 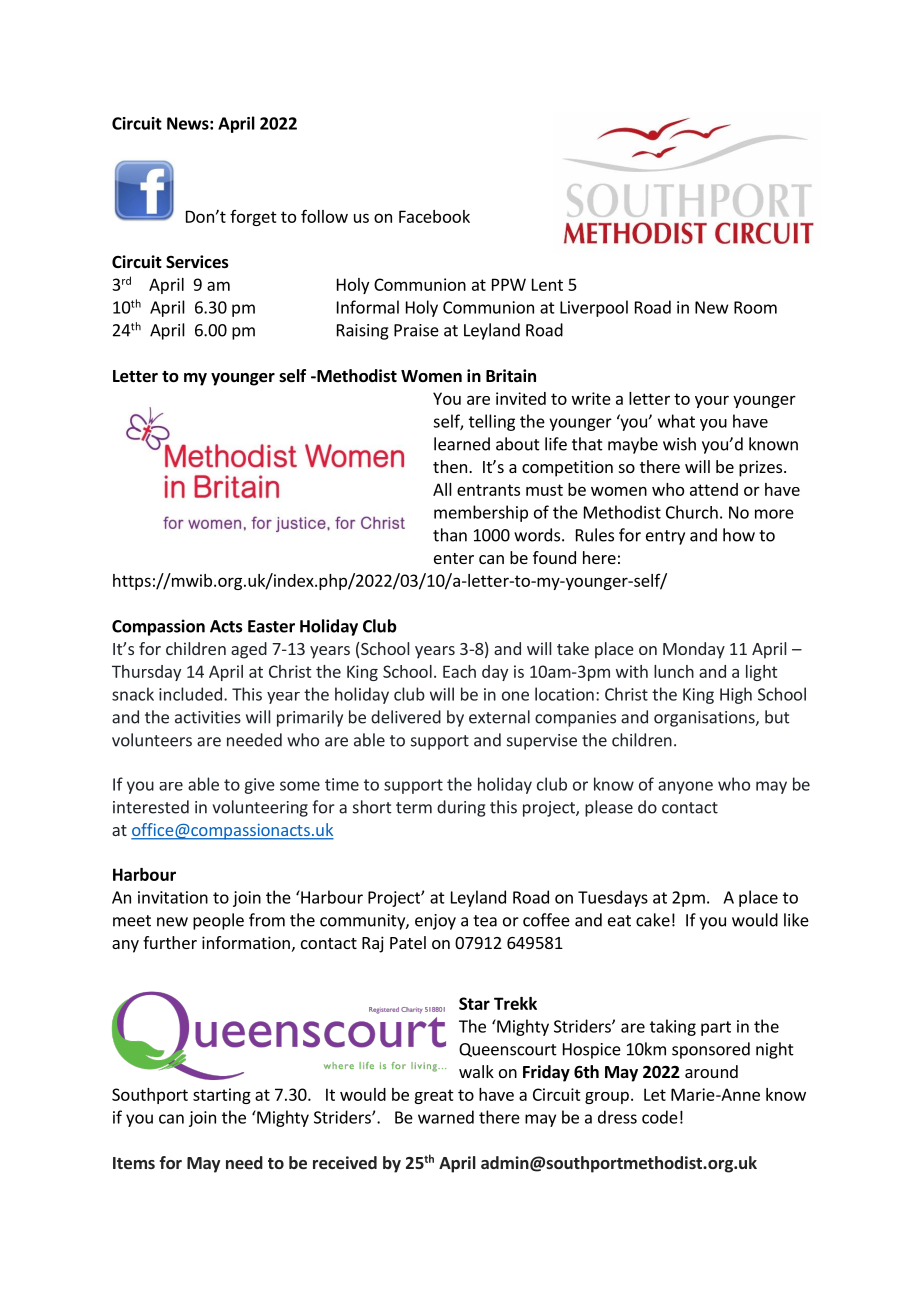 I want to click on warned, so click(x=446, y=1117).
